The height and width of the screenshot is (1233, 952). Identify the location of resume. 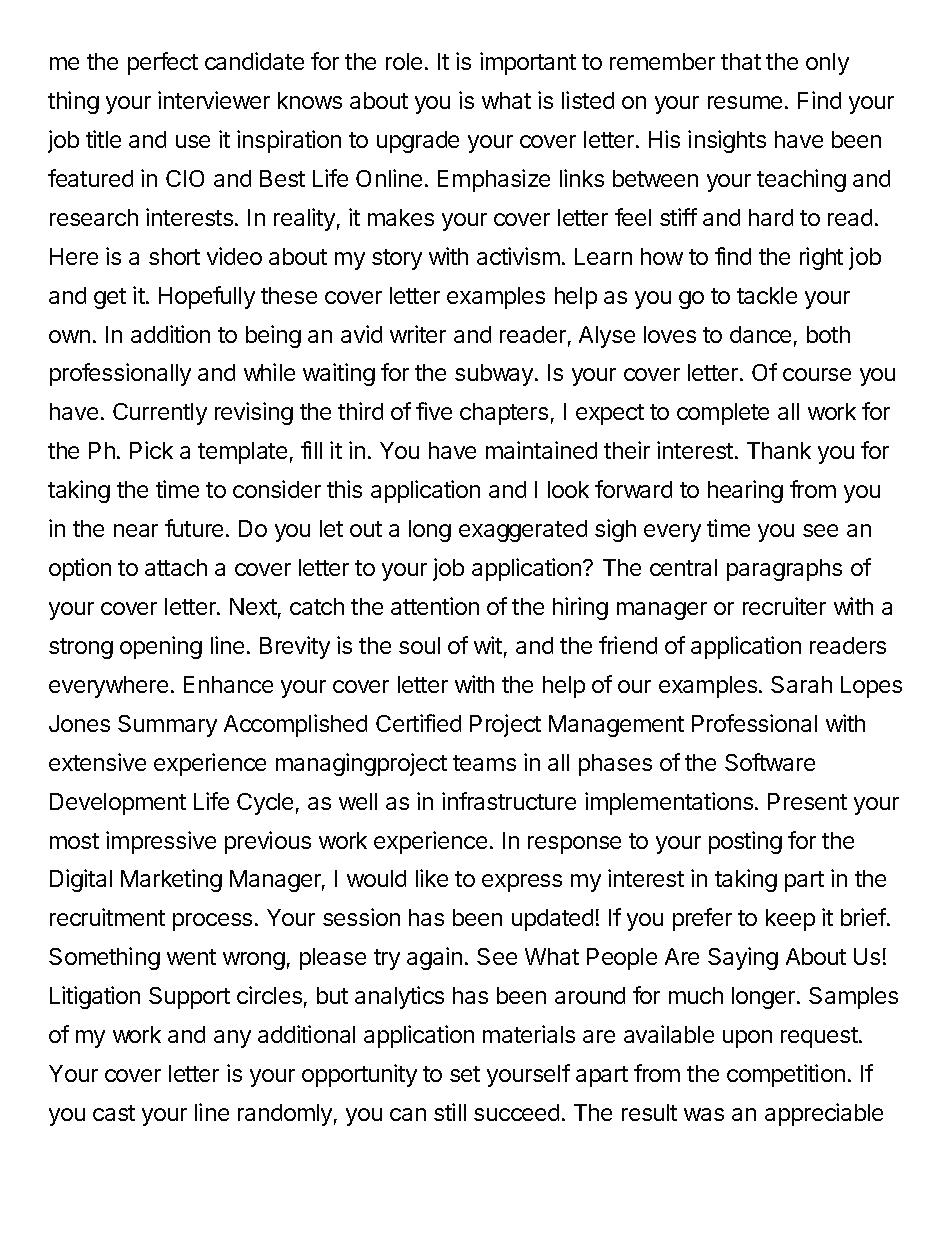
(745, 102).
